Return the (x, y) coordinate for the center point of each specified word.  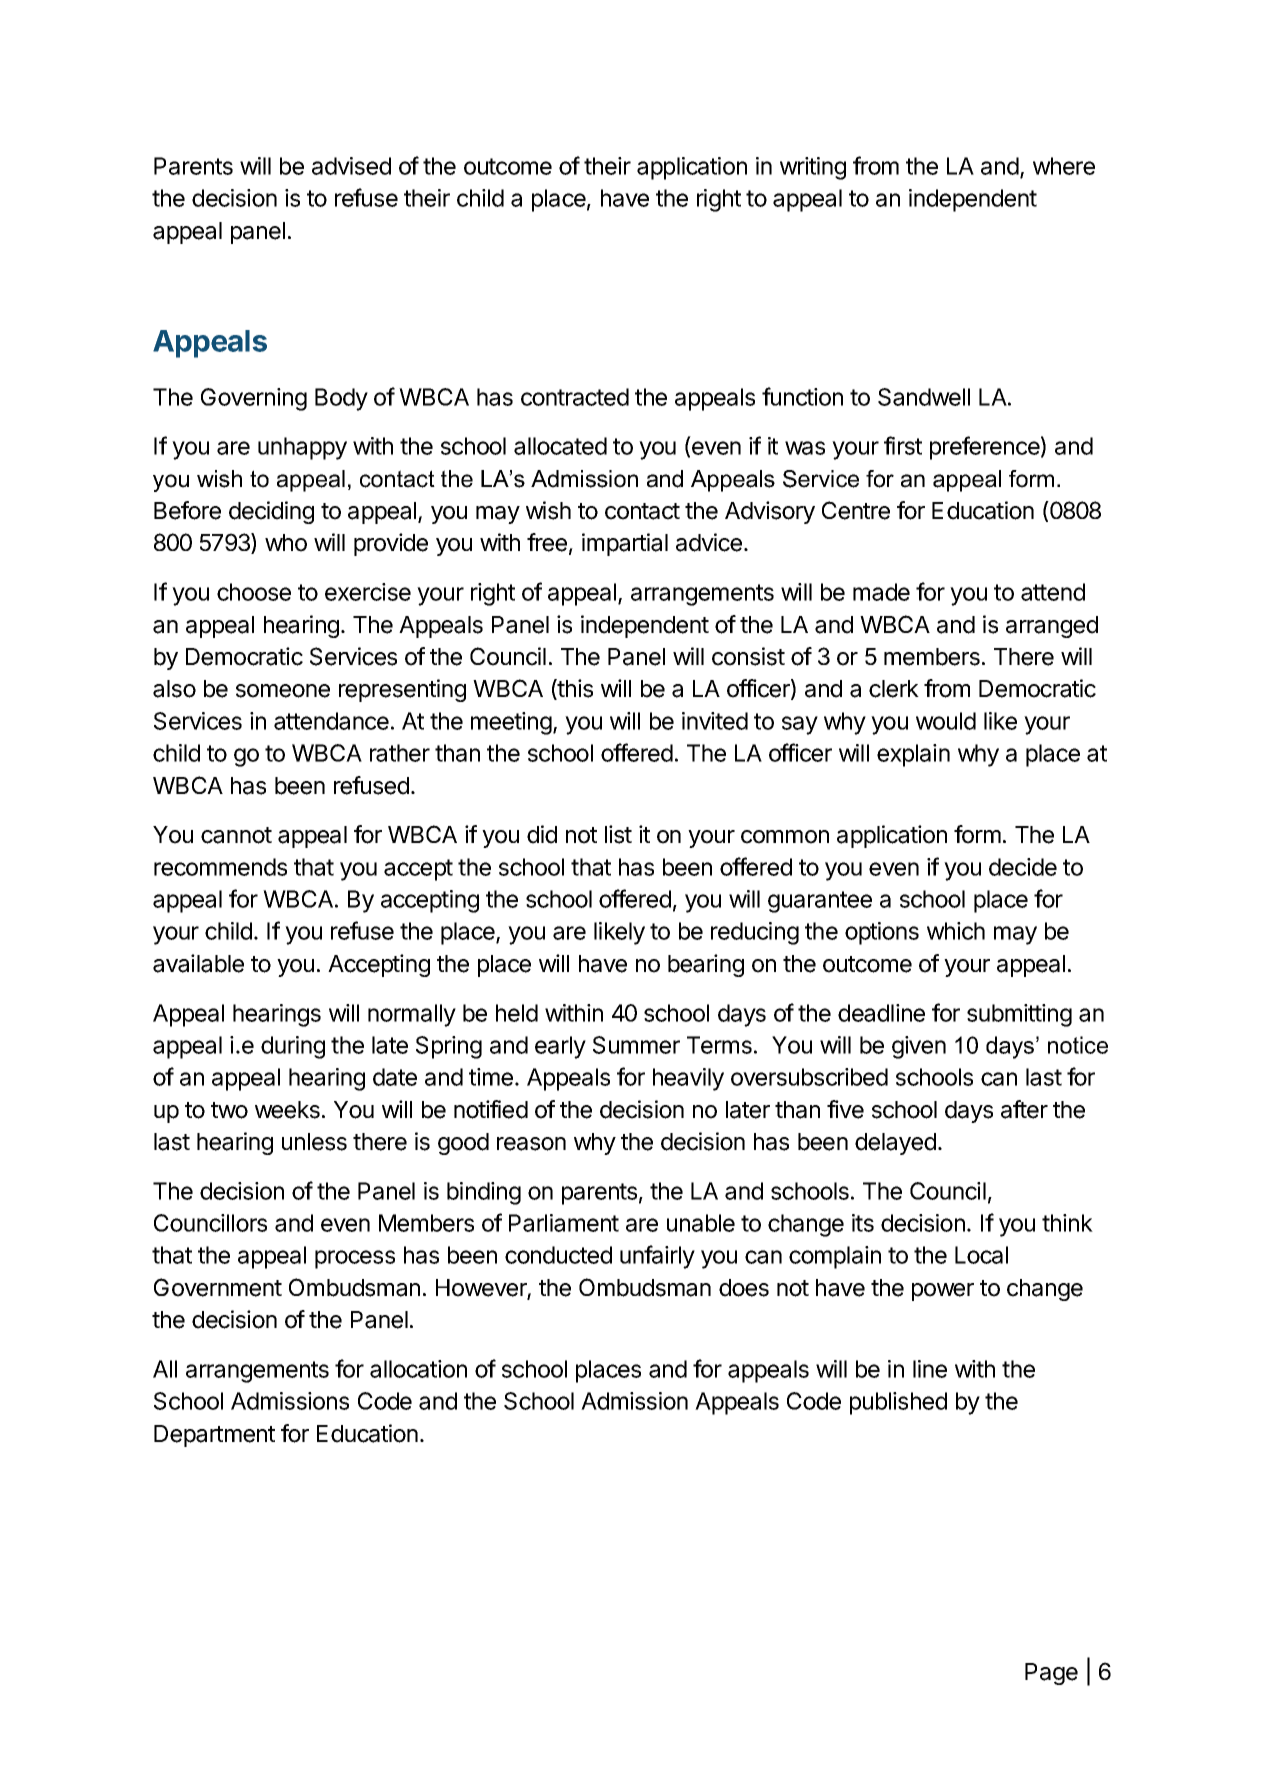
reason (531, 1144)
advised (351, 166)
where (1064, 166)
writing (813, 168)
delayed (895, 1144)
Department (214, 1436)
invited (715, 721)
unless (314, 1142)
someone (283, 691)
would (946, 721)
